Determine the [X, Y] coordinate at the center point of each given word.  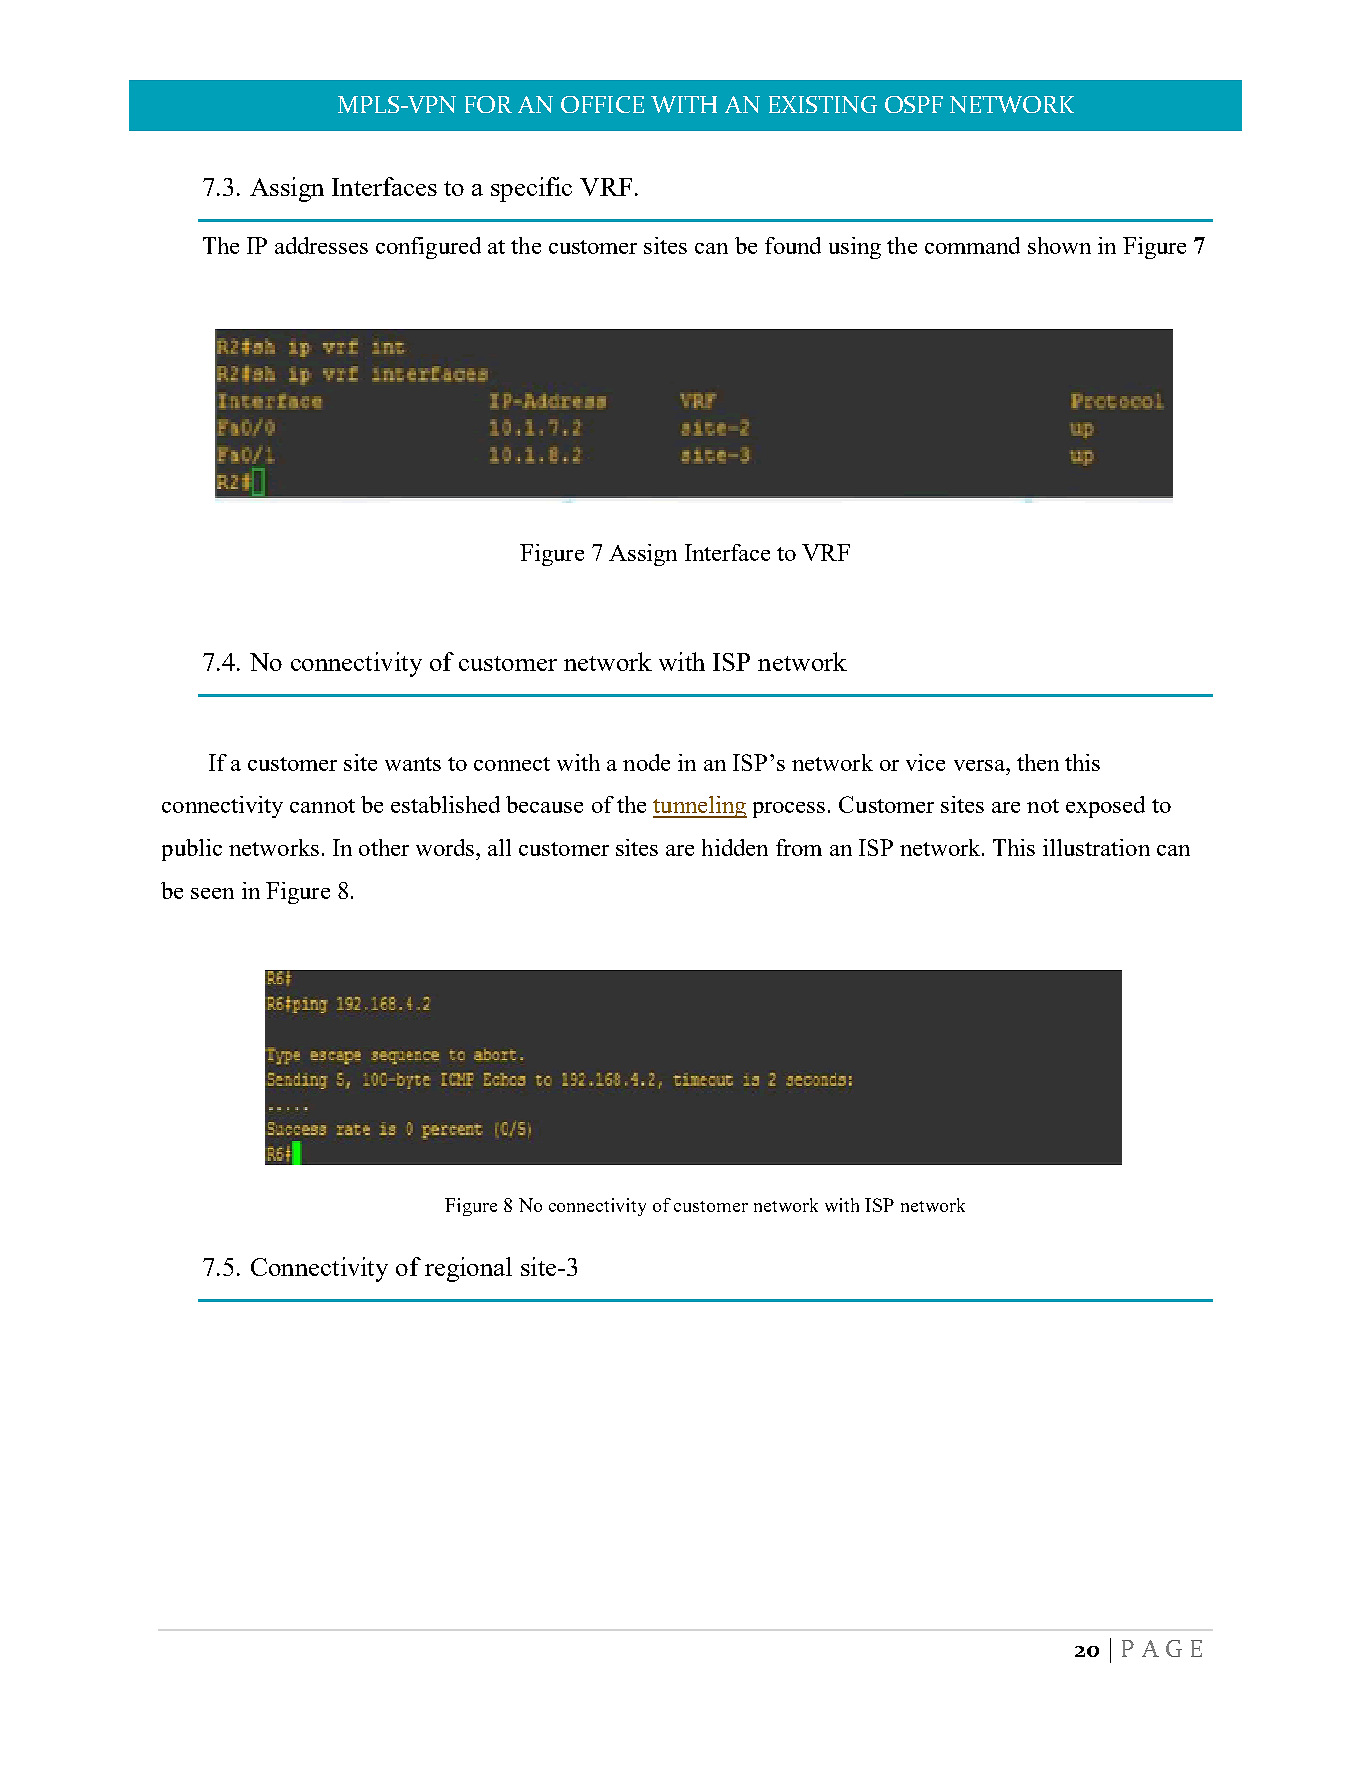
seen [212, 893]
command [972, 245]
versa [980, 765]
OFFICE [602, 104]
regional [468, 1269]
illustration [1096, 847]
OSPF [914, 104]
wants [413, 764]
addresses [321, 245]
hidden [735, 847]
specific [531, 189]
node [646, 762]
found [793, 245]
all [499, 847]
